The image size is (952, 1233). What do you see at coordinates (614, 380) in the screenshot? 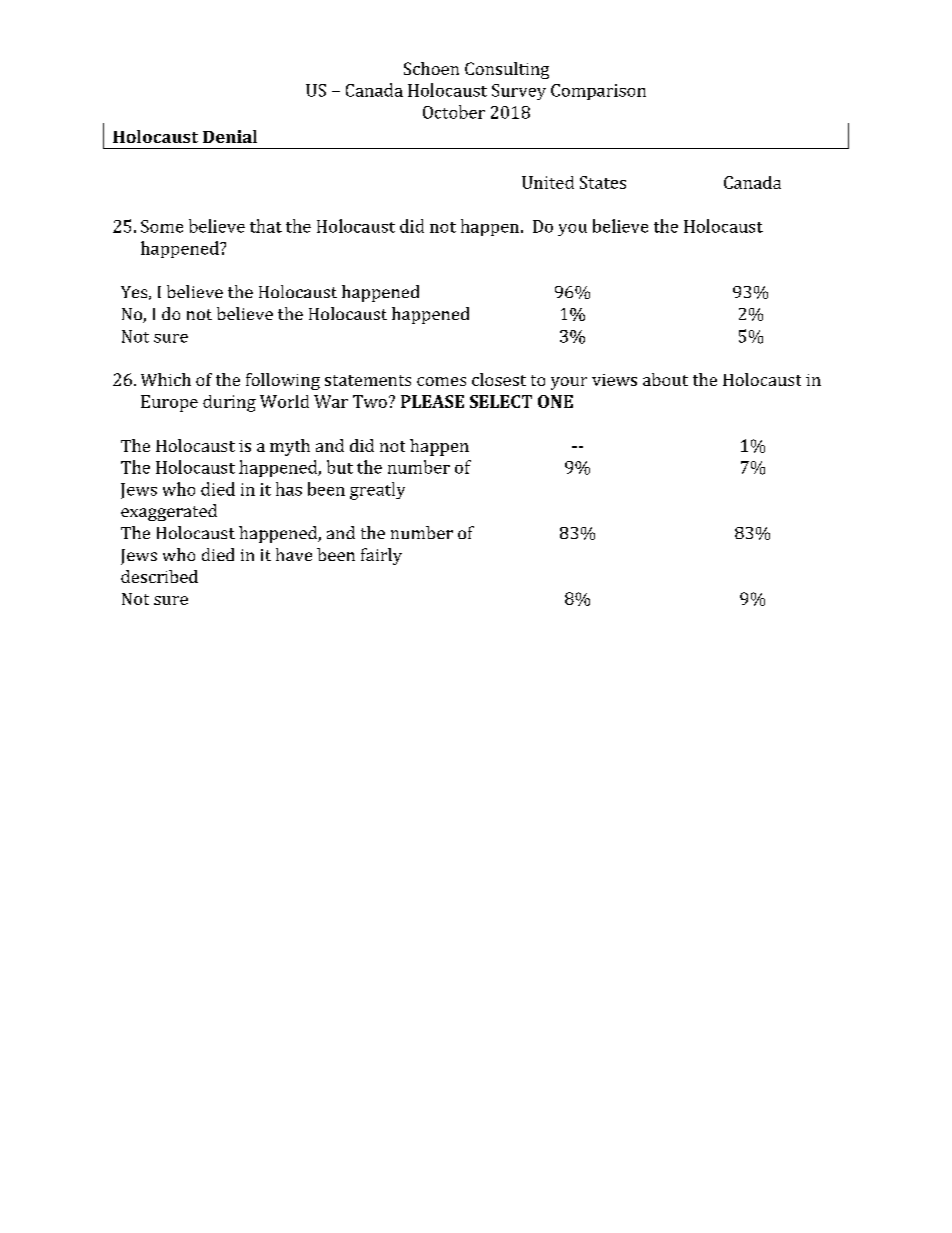
I see `views` at bounding box center [614, 380].
